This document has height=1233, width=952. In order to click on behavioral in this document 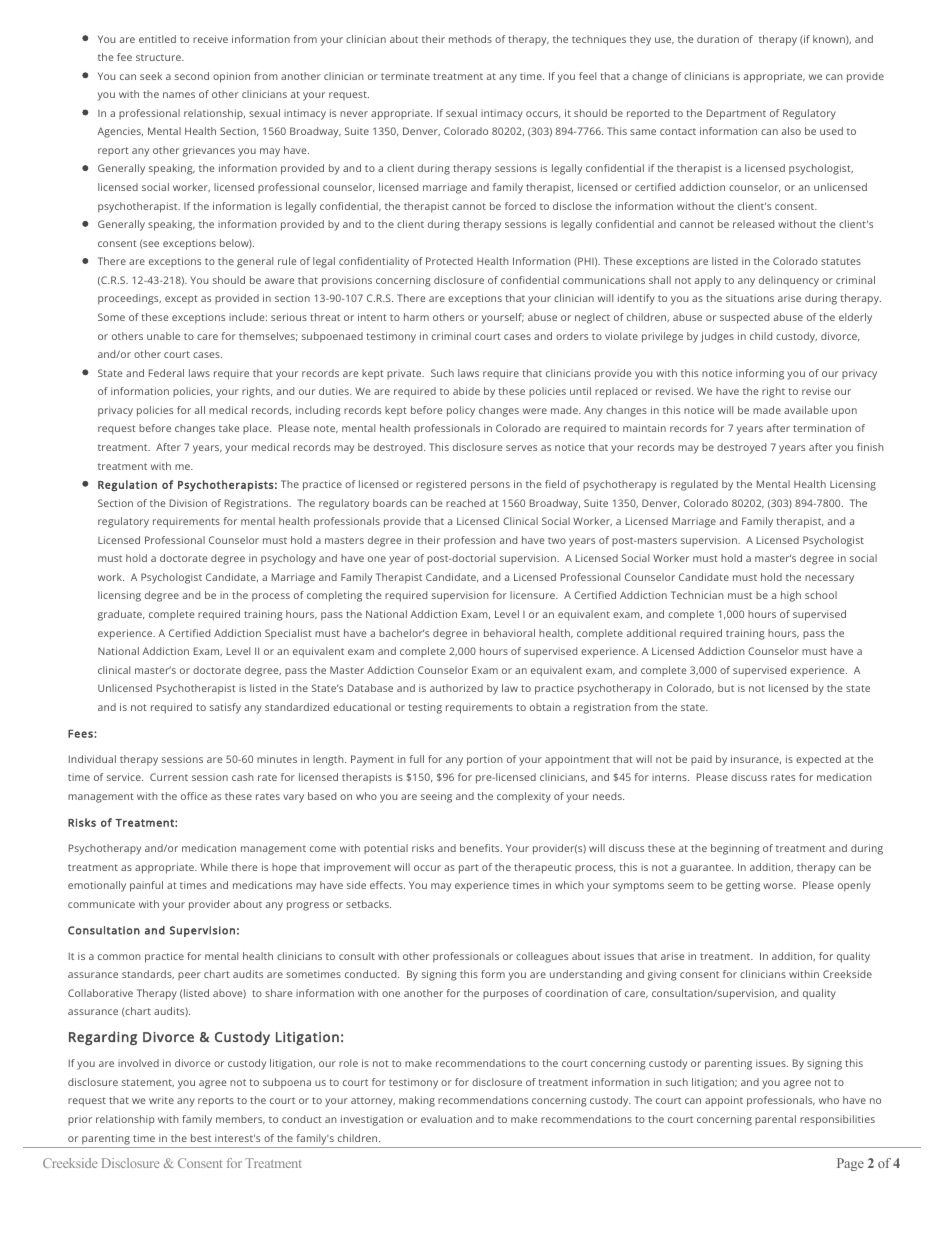, I will do `click(509, 633)`.
